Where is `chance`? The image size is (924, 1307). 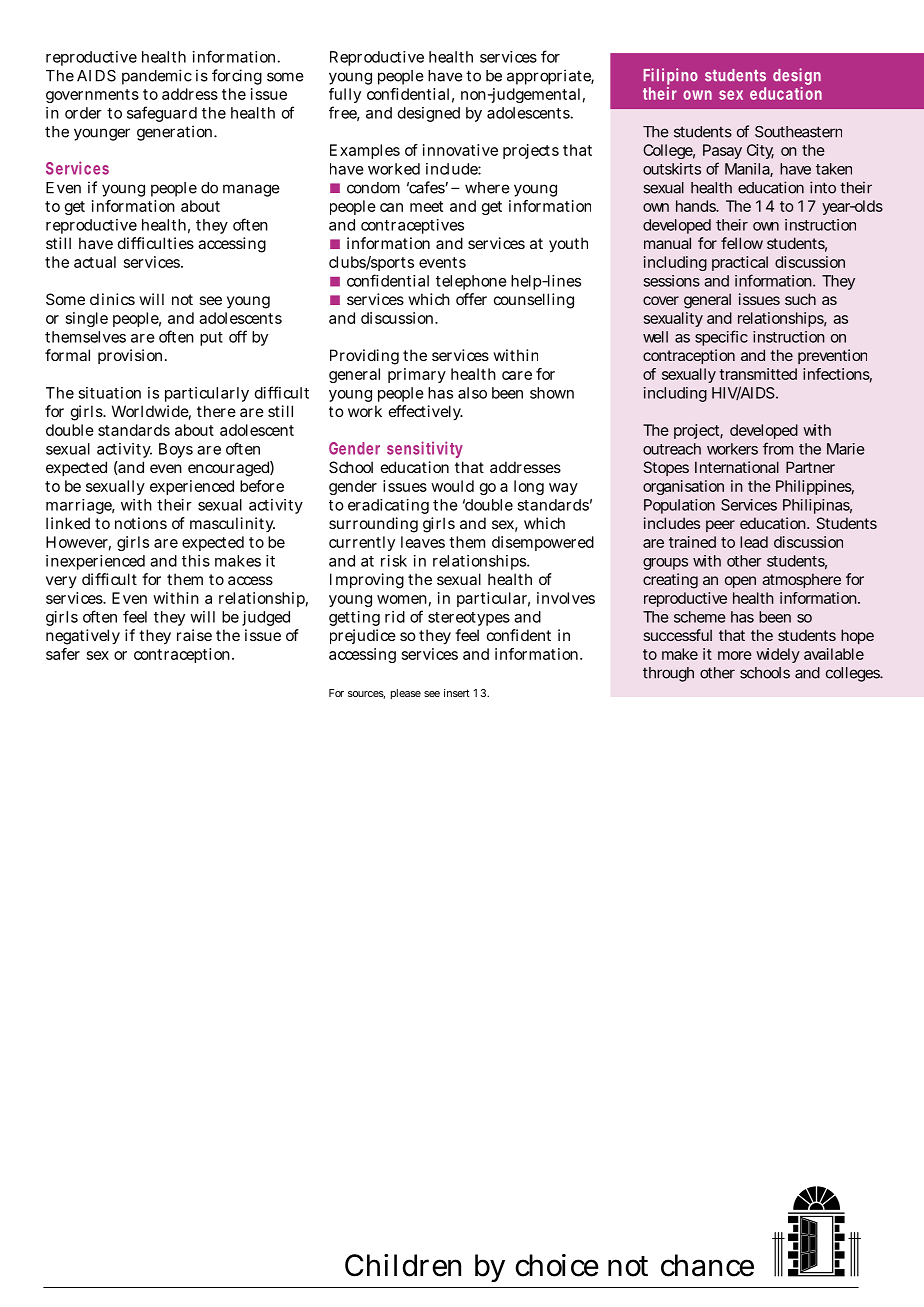 chance is located at coordinates (707, 1265).
